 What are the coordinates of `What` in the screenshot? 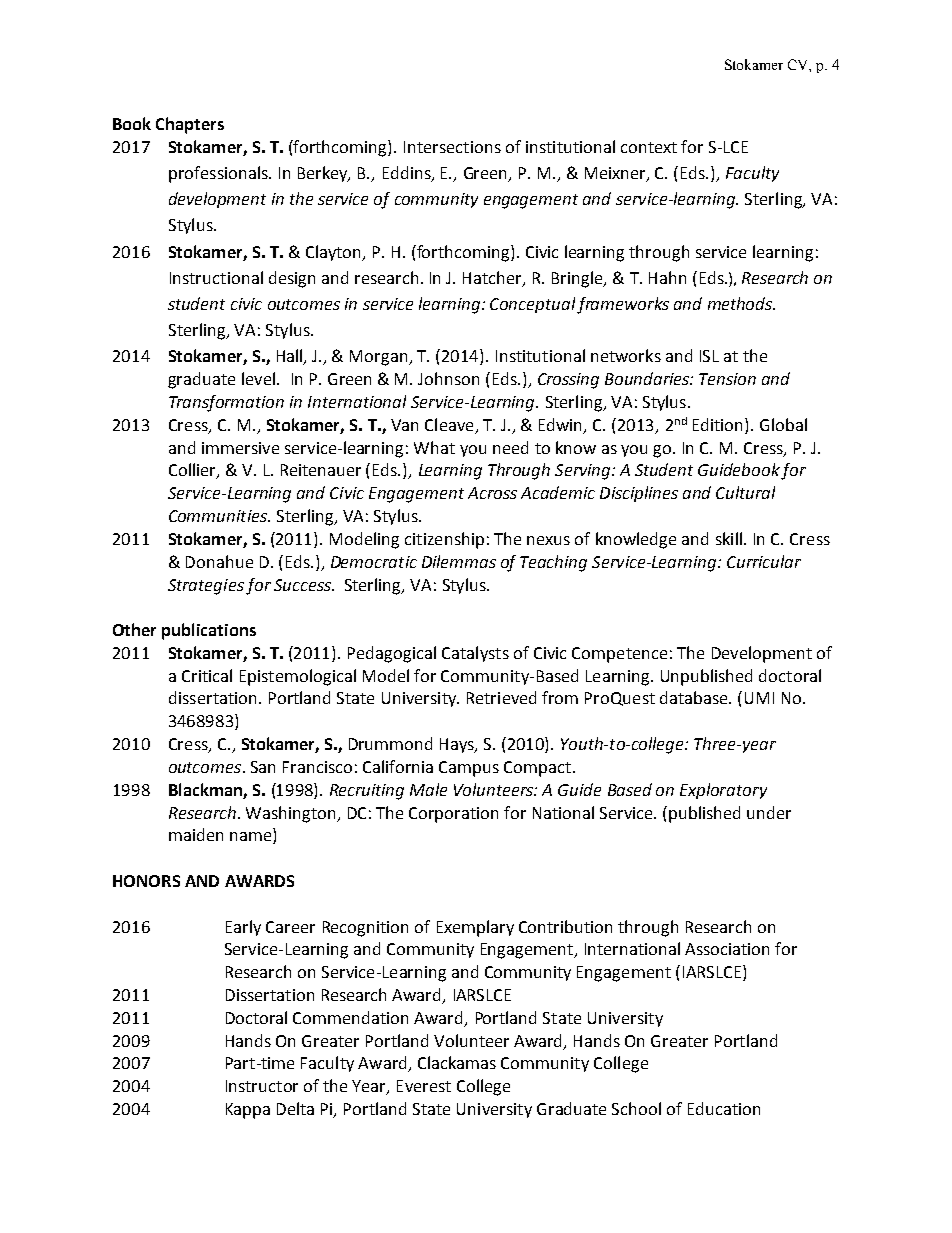 It's located at (434, 447).
